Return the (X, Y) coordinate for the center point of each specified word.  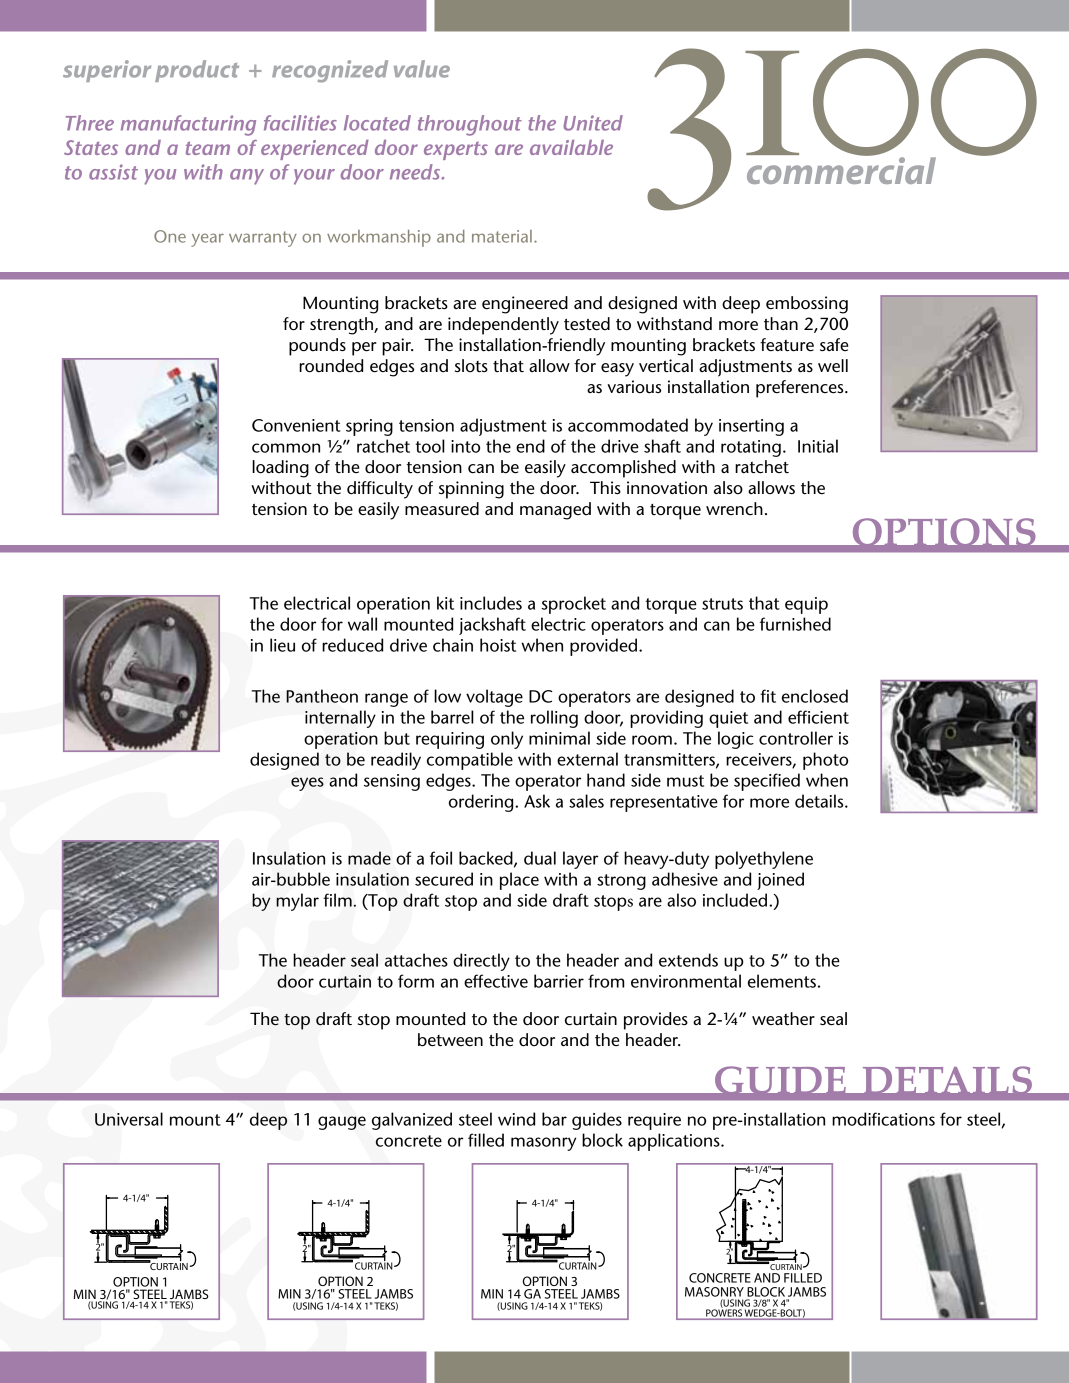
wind (516, 1119)
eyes (307, 784)
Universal (129, 1119)
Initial (818, 446)
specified (767, 782)
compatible (470, 761)
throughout (470, 125)
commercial (841, 169)
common (286, 448)
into (465, 446)
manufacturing (188, 125)
